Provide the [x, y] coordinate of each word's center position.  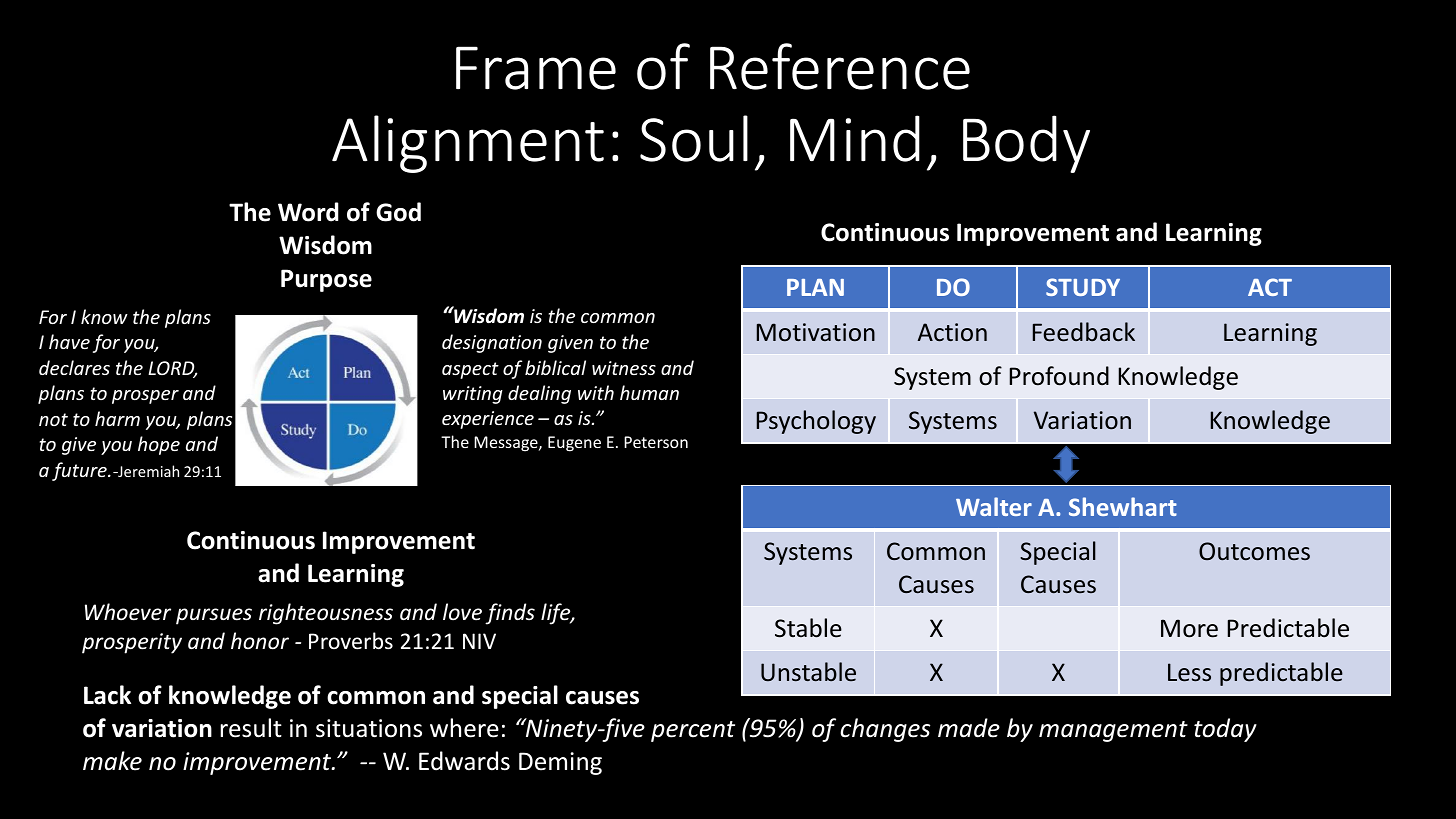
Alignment [468, 144]
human [649, 392]
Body [1026, 144]
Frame [536, 68]
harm [117, 418]
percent [693, 731]
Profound [1059, 376]
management [1113, 731]
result [251, 728]
